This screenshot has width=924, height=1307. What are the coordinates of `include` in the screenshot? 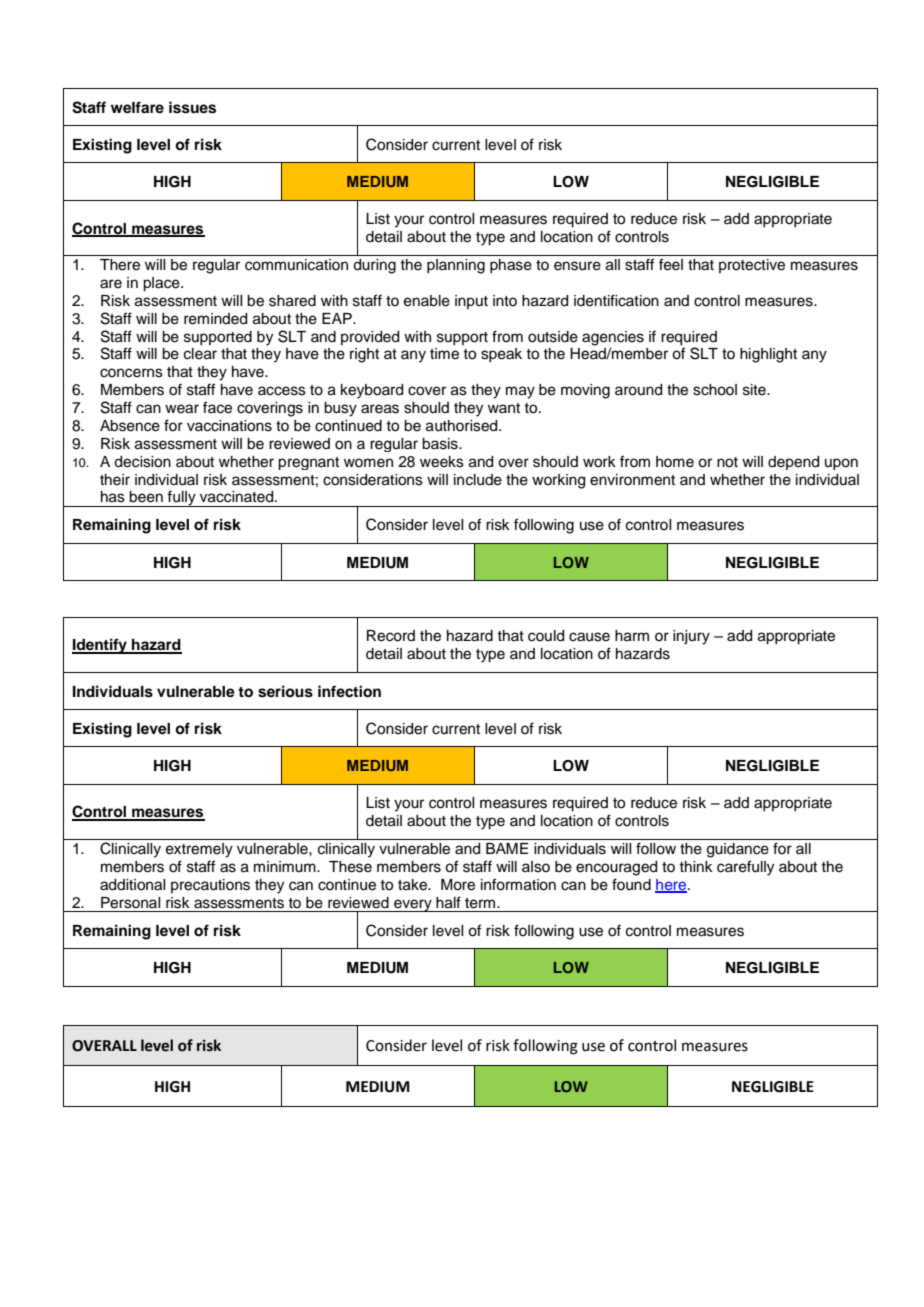 It's located at (478, 480).
